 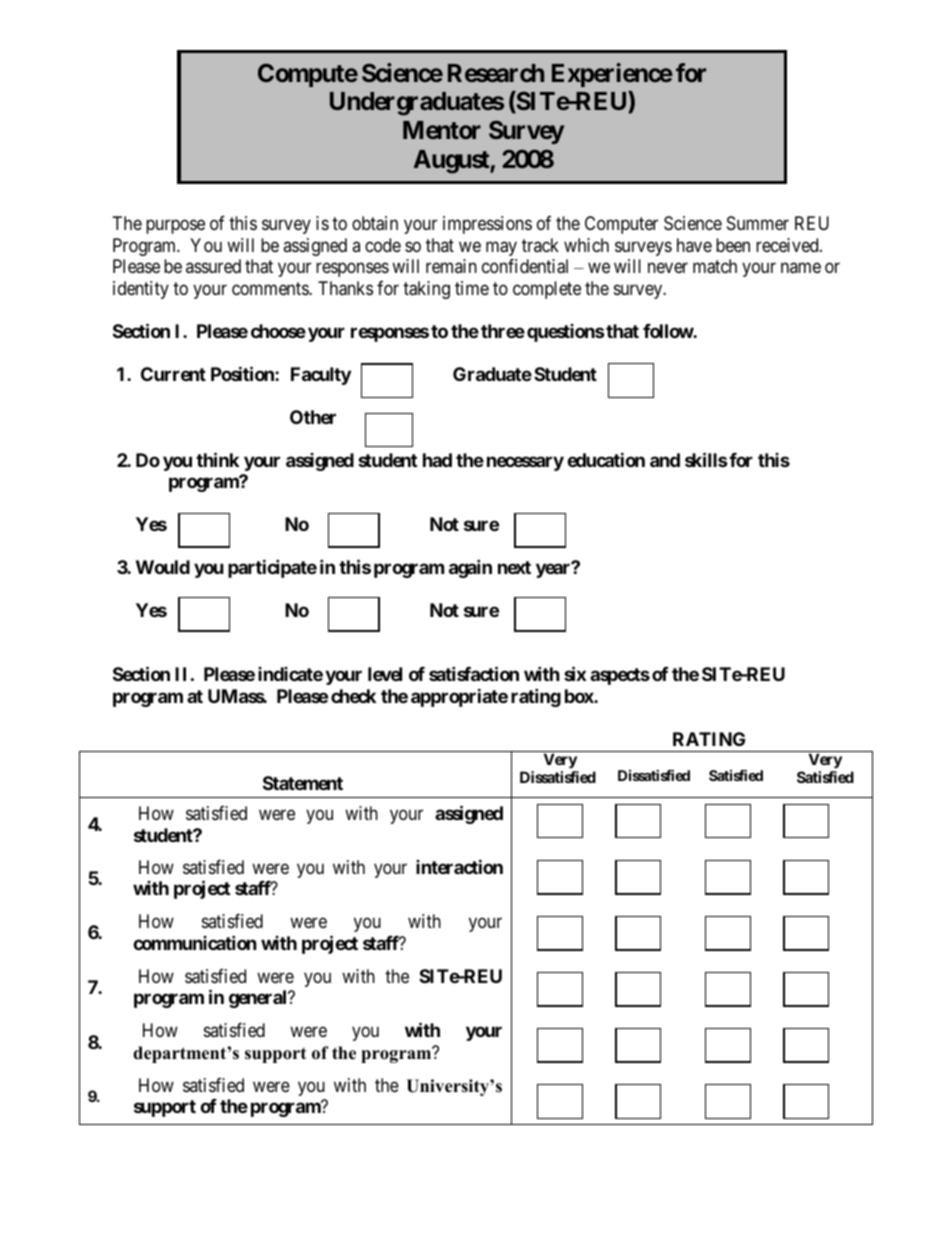 What do you see at coordinates (163, 567) in the screenshot?
I see `Would` at bounding box center [163, 567].
